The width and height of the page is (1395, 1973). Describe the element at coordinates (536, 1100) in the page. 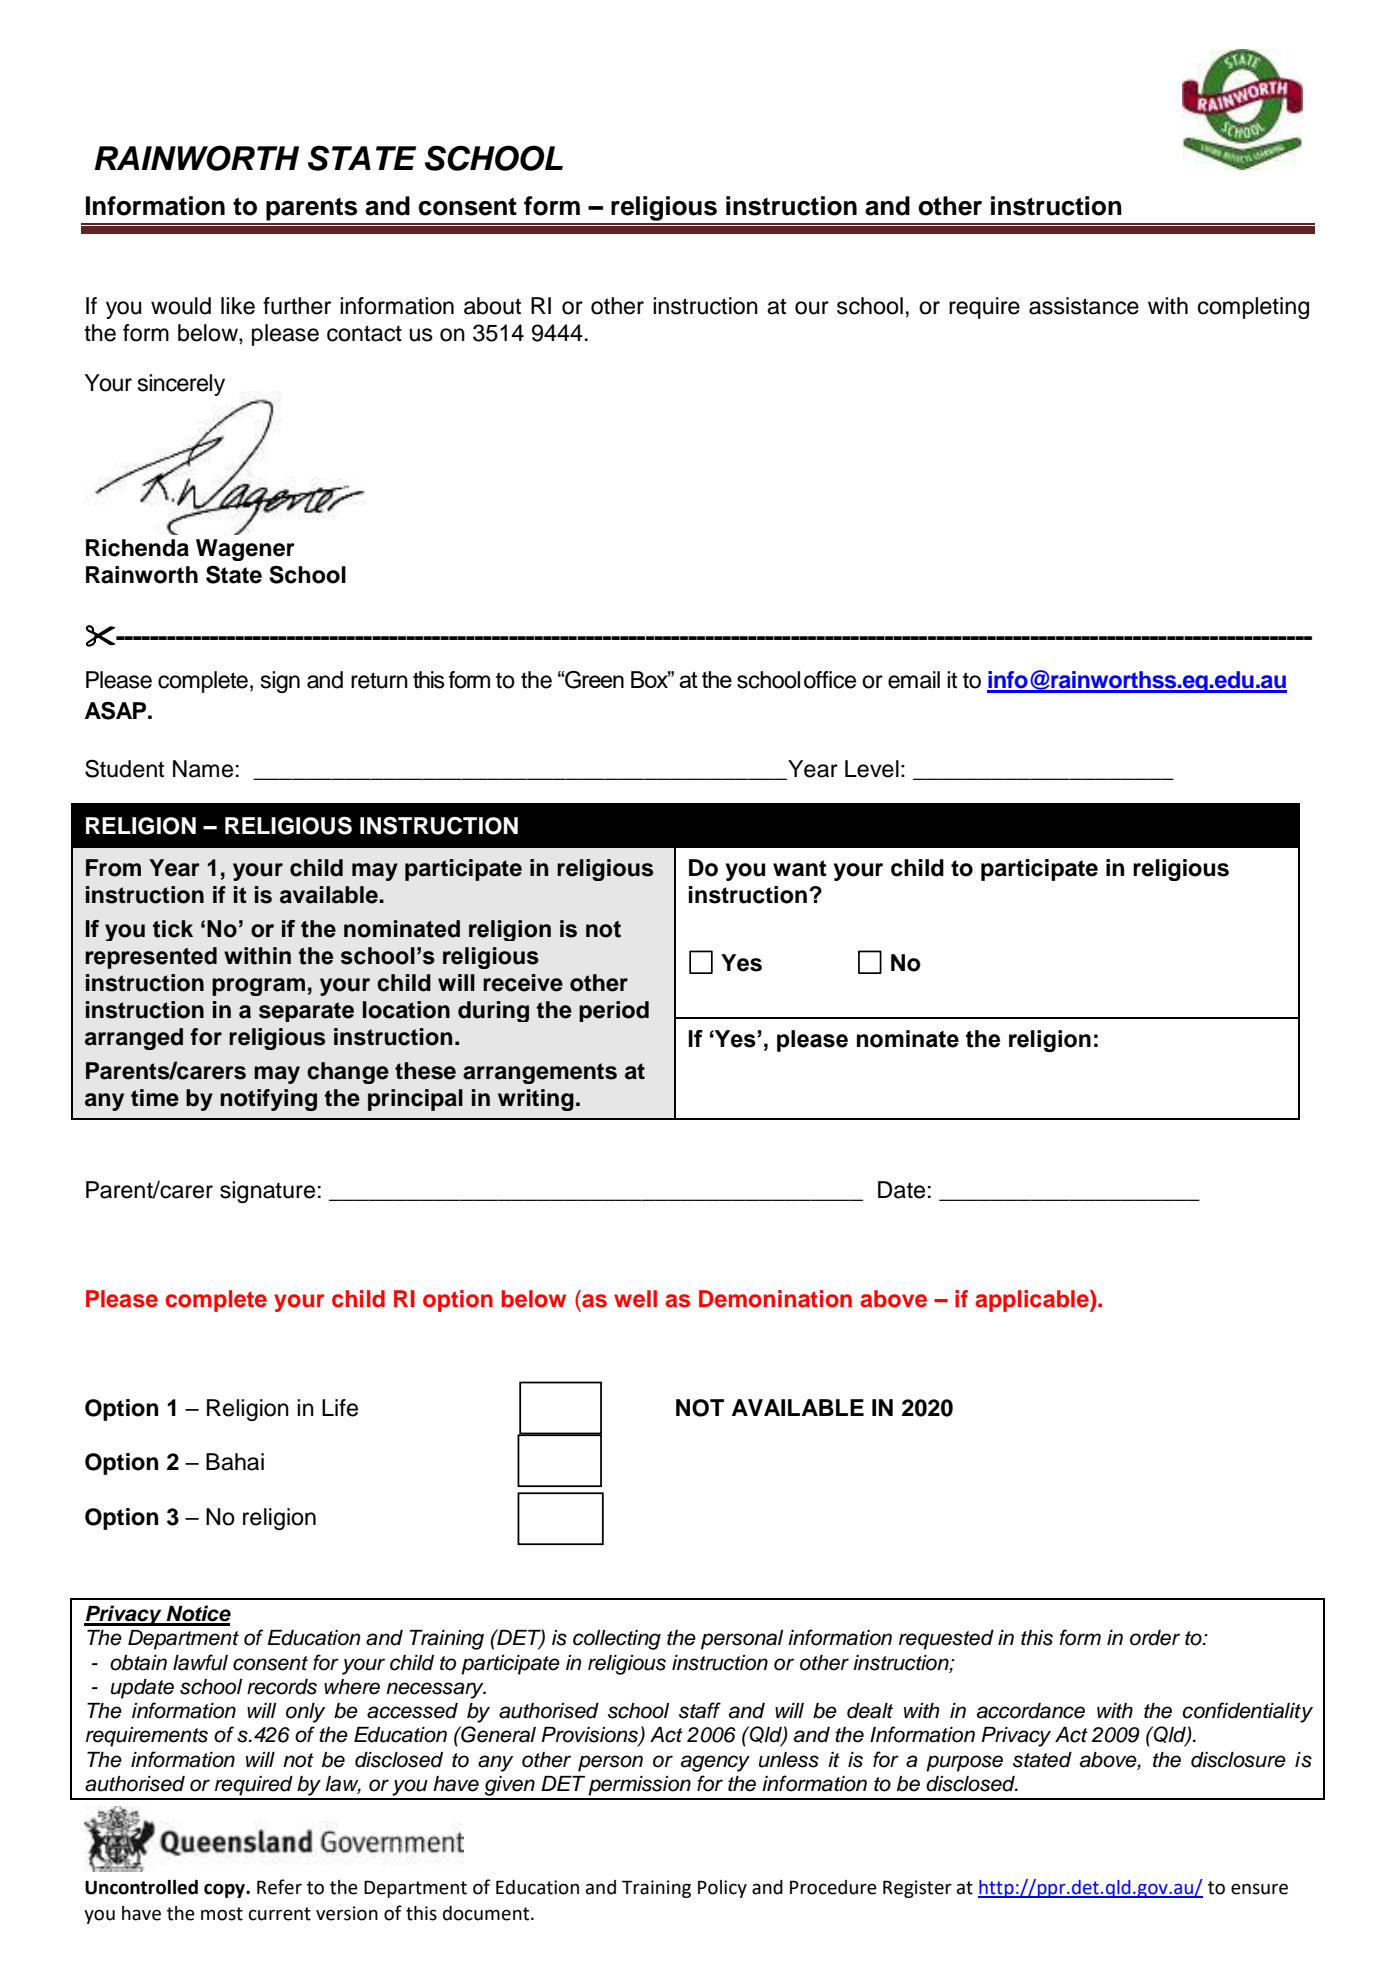

I see `writing` at that location.
